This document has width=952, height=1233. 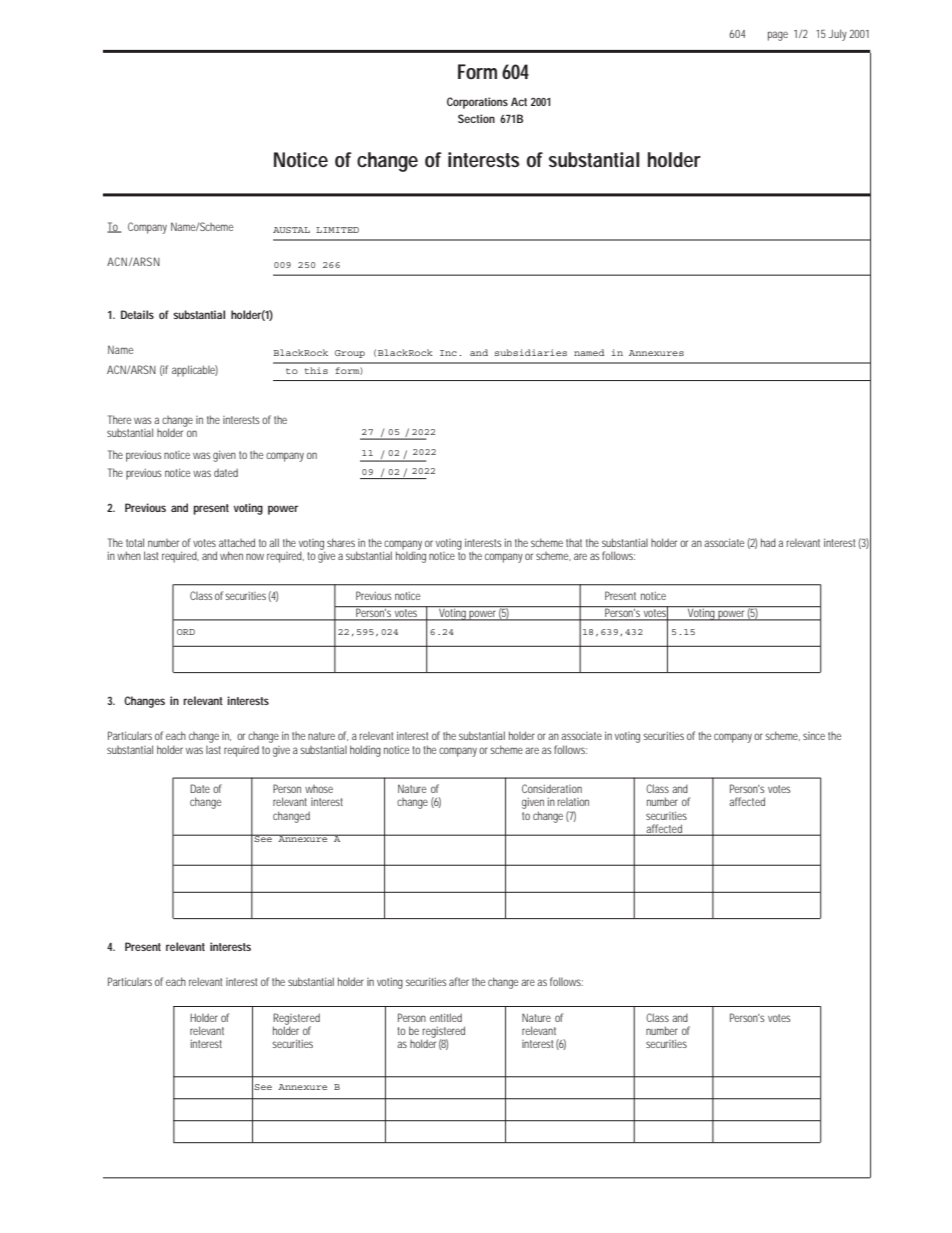 I want to click on applicable, so click(x=195, y=371).
